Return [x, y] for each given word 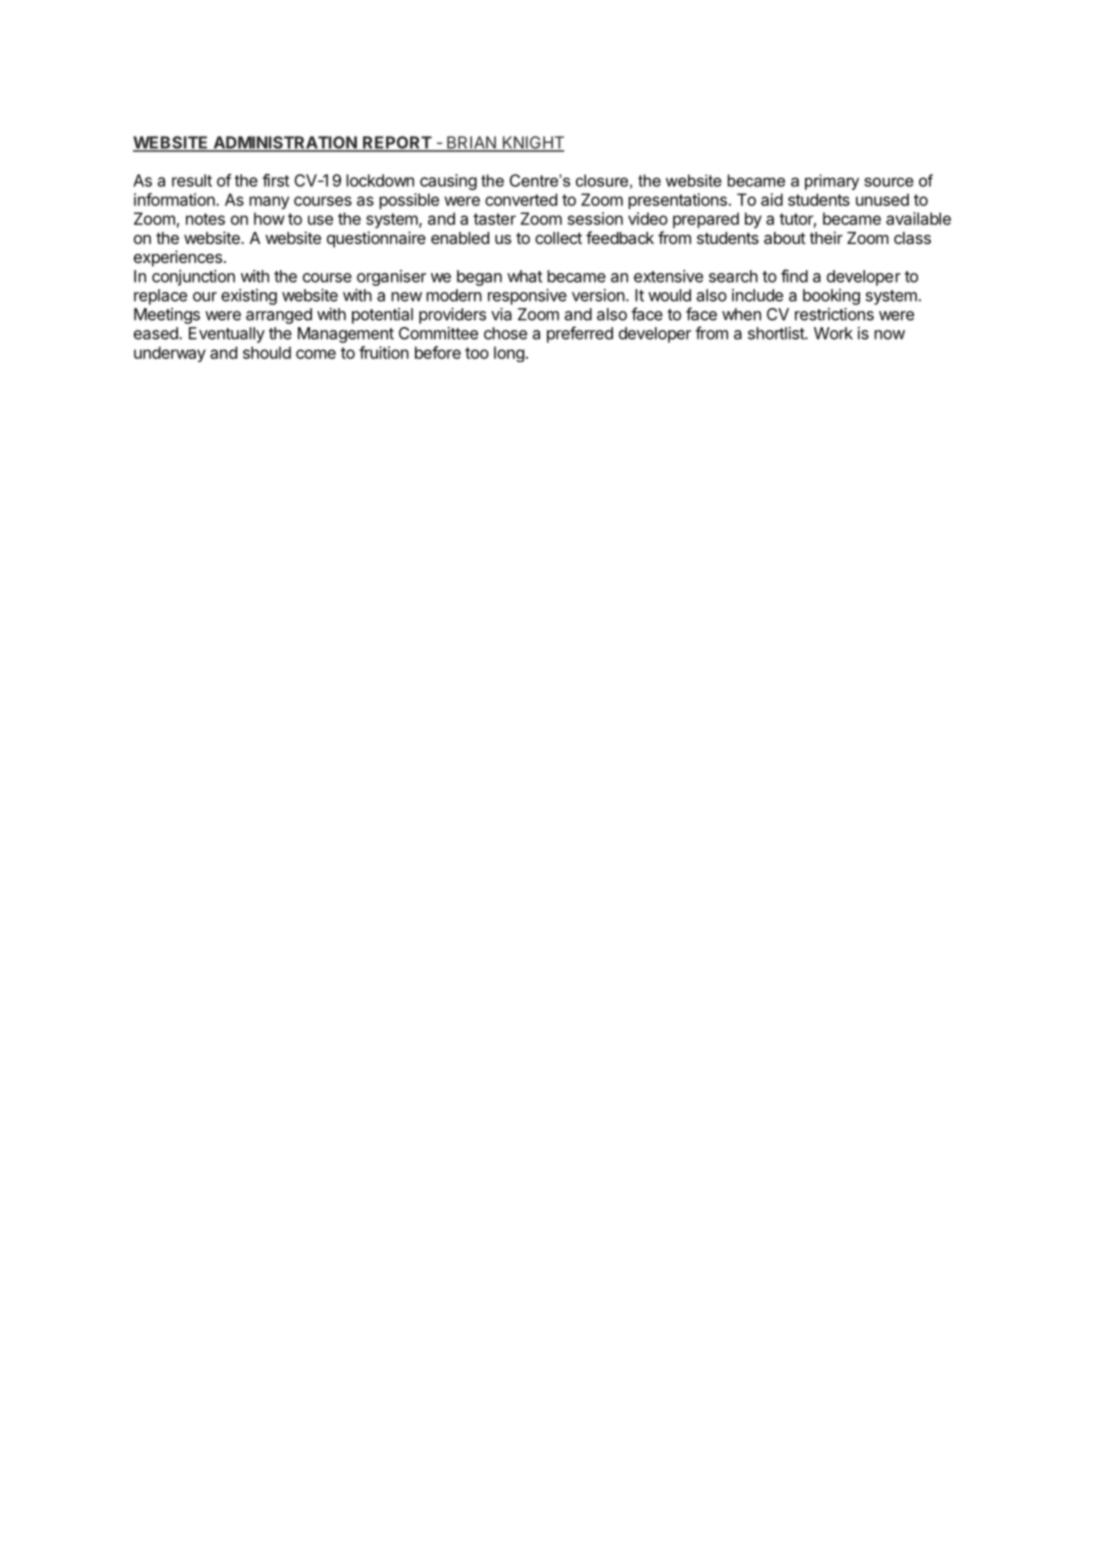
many [269, 202]
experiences [178, 258]
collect [558, 238]
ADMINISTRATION [285, 143]
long [509, 354]
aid [772, 199]
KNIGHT [532, 143]
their [826, 237]
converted [521, 199]
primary [832, 182]
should [267, 352]
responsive [527, 297]
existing [249, 297]
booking [831, 297]
